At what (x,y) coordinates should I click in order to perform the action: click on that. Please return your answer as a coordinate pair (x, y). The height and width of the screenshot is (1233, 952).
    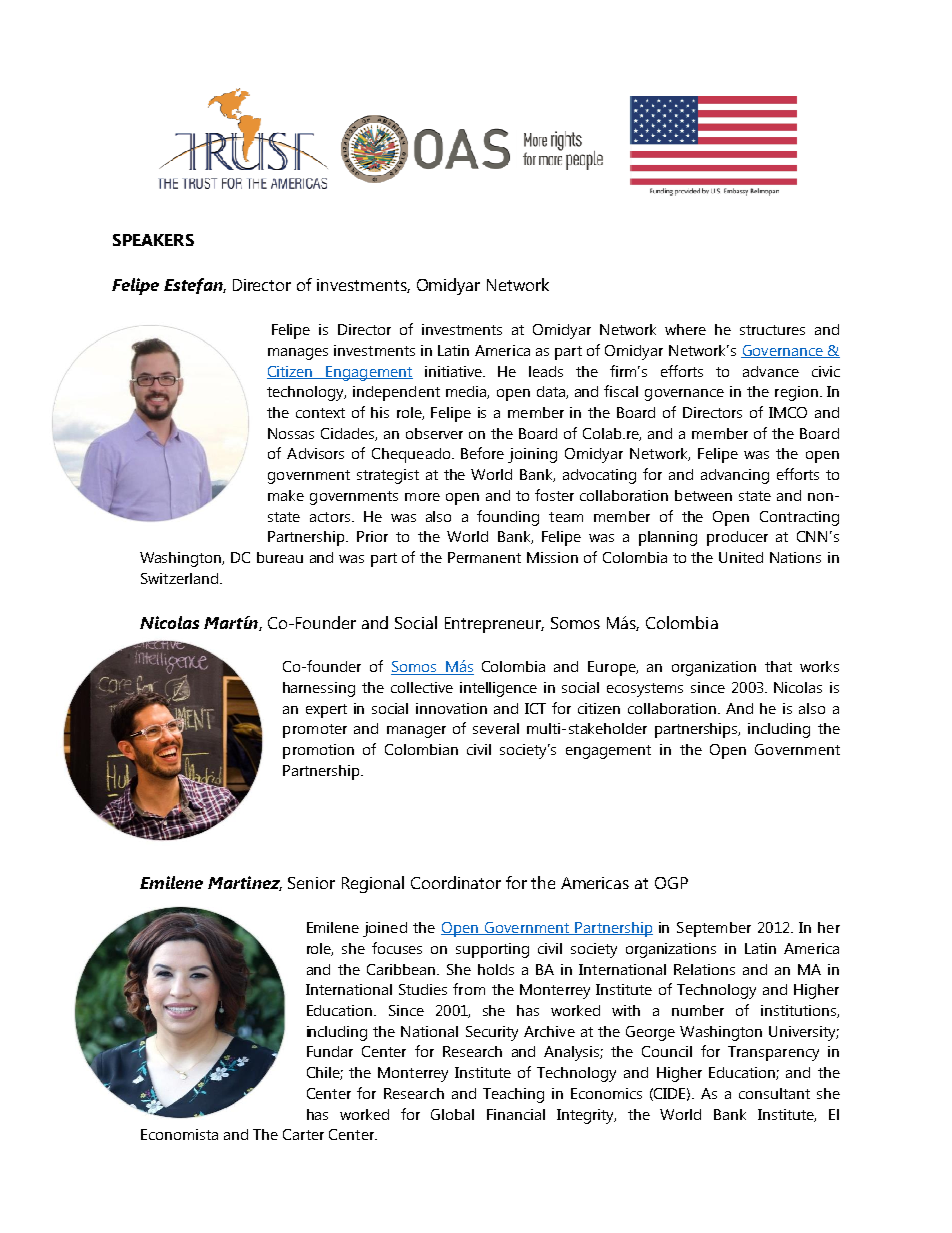
    Looking at the image, I should click on (778, 666).
